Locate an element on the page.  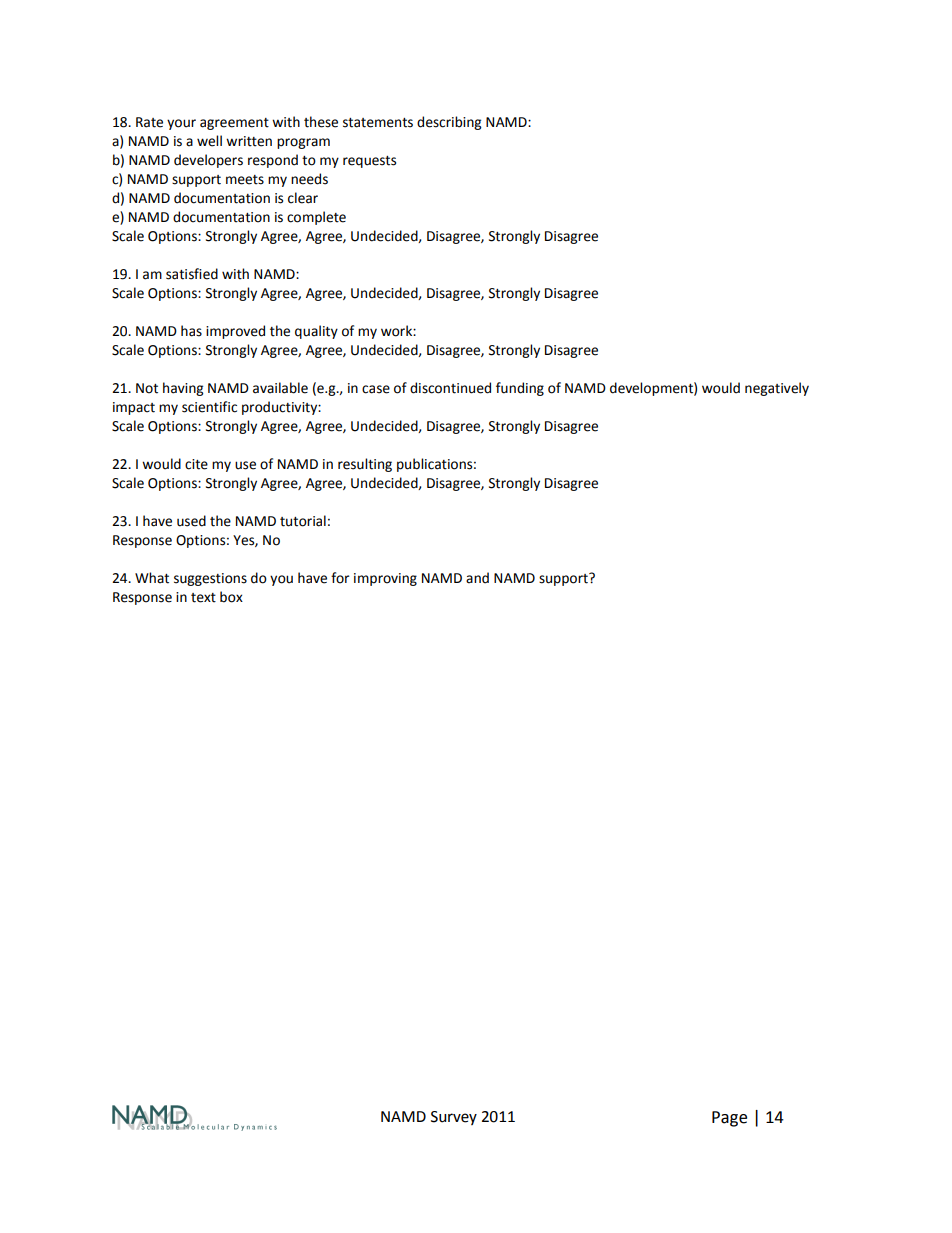
improving is located at coordinates (385, 579).
